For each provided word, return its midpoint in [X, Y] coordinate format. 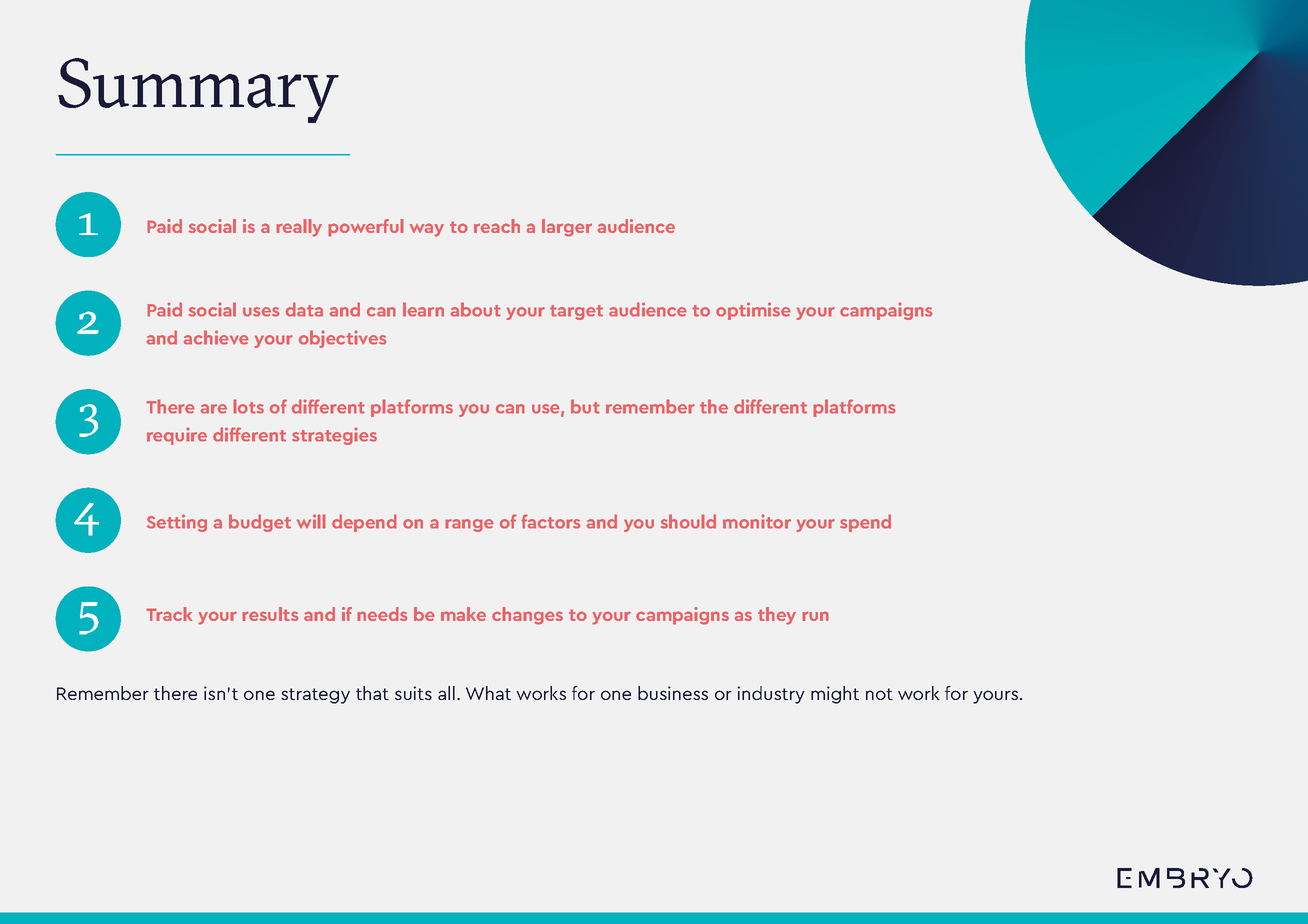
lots [248, 406]
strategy [315, 696]
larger [567, 228]
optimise [753, 311]
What [488, 693]
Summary [198, 90]
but [585, 406]
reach [497, 226]
